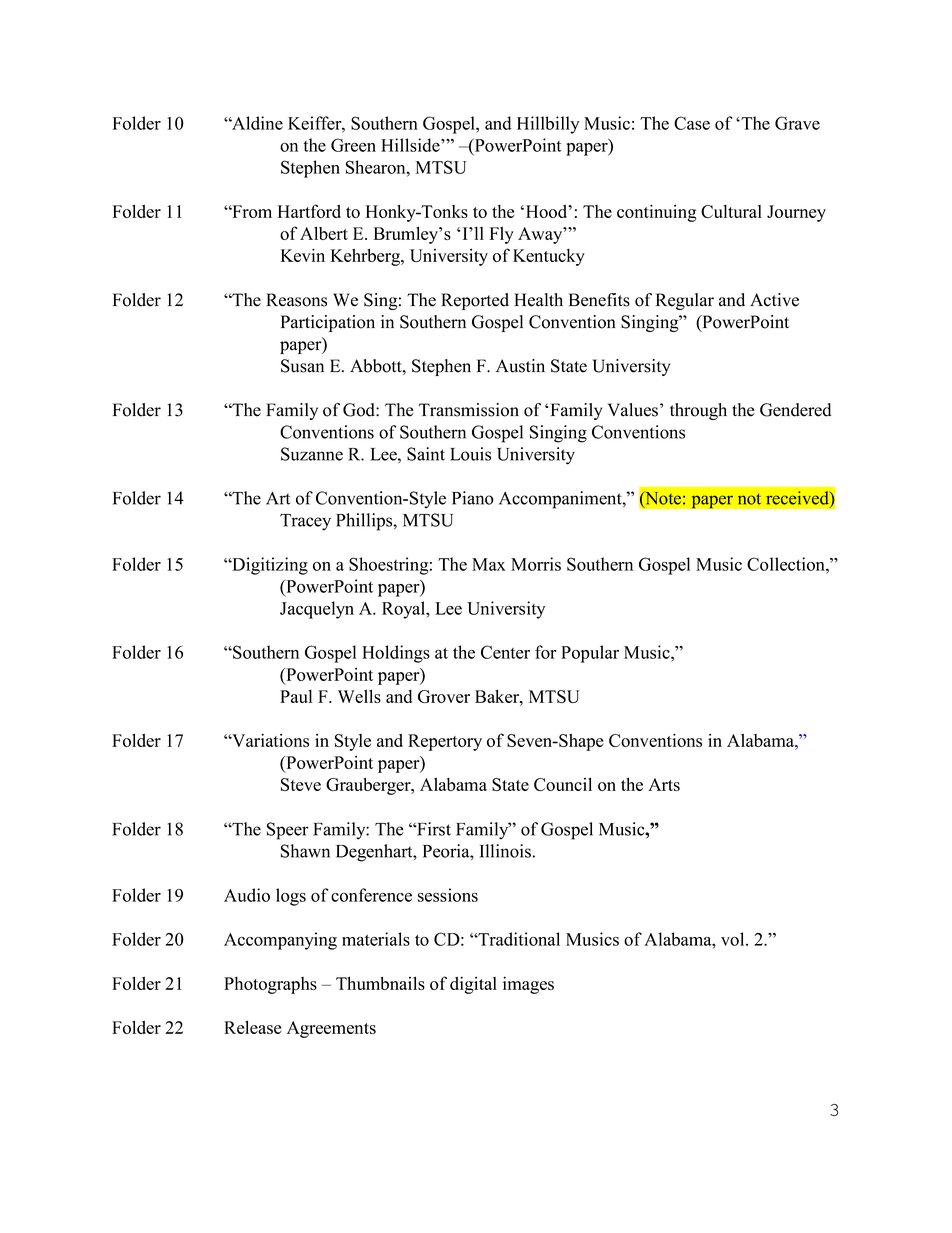 The width and height of the document is (952, 1233). What do you see at coordinates (470, 454) in the document?
I see `Louis` at bounding box center [470, 454].
